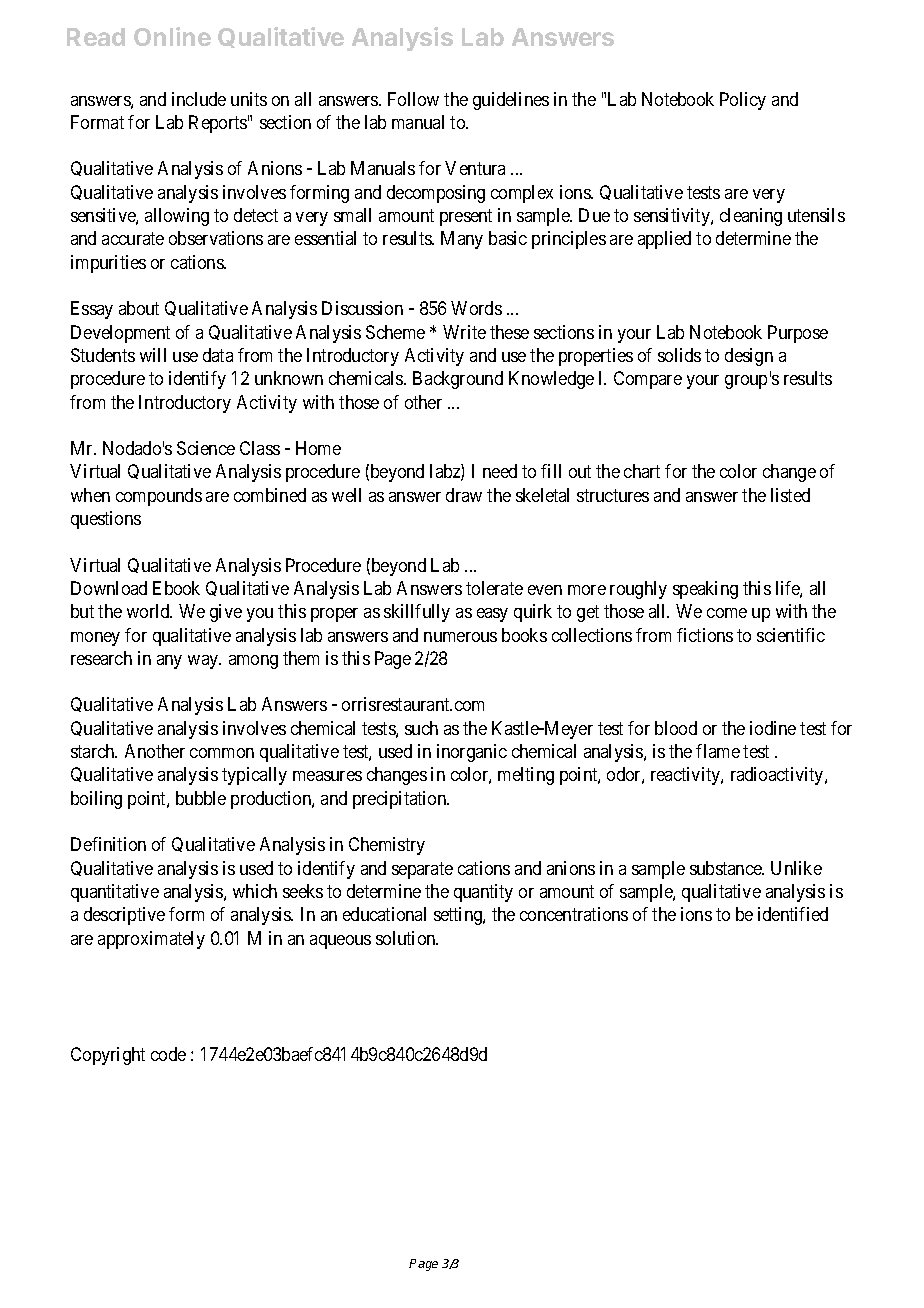 Image resolution: width=924 pixels, height=1308 pixels. What do you see at coordinates (464, 495) in the screenshot?
I see `draw` at bounding box center [464, 495].
